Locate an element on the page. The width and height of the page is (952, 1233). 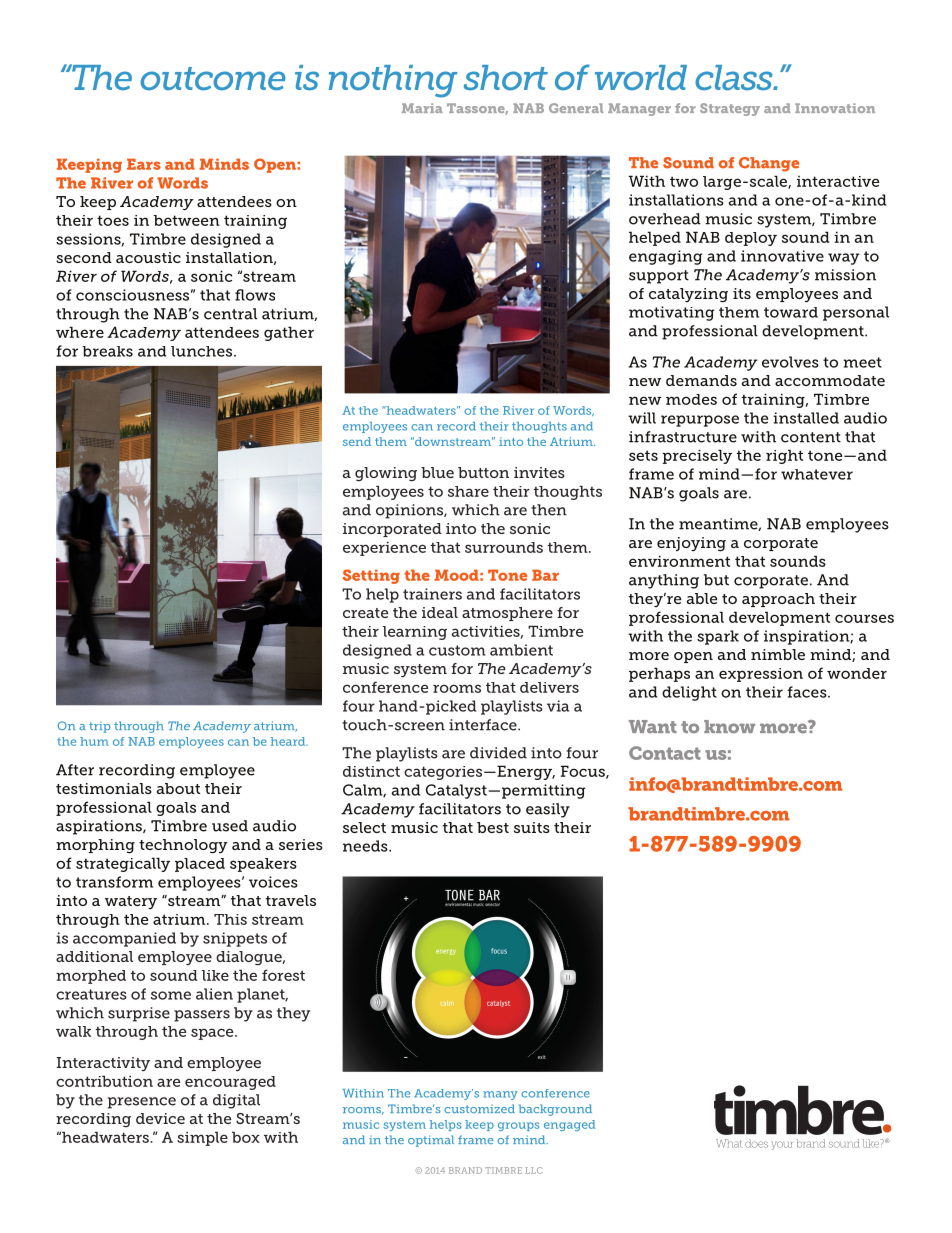
device is located at coordinates (160, 1118).
